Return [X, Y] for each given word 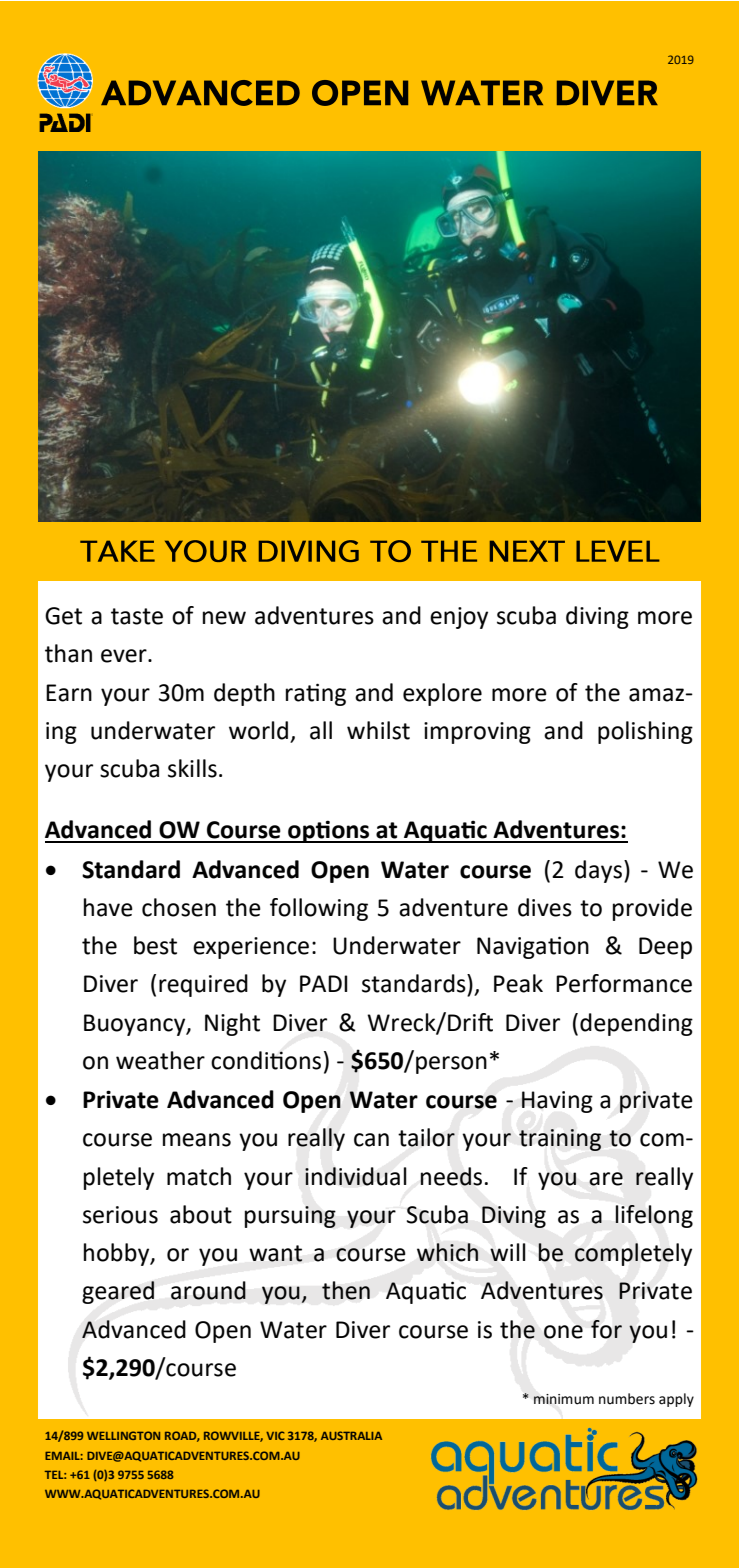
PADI [324, 983]
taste [137, 616]
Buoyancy [136, 1025]
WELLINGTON [123, 1435]
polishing [645, 732]
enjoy [459, 618]
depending [636, 1024]
